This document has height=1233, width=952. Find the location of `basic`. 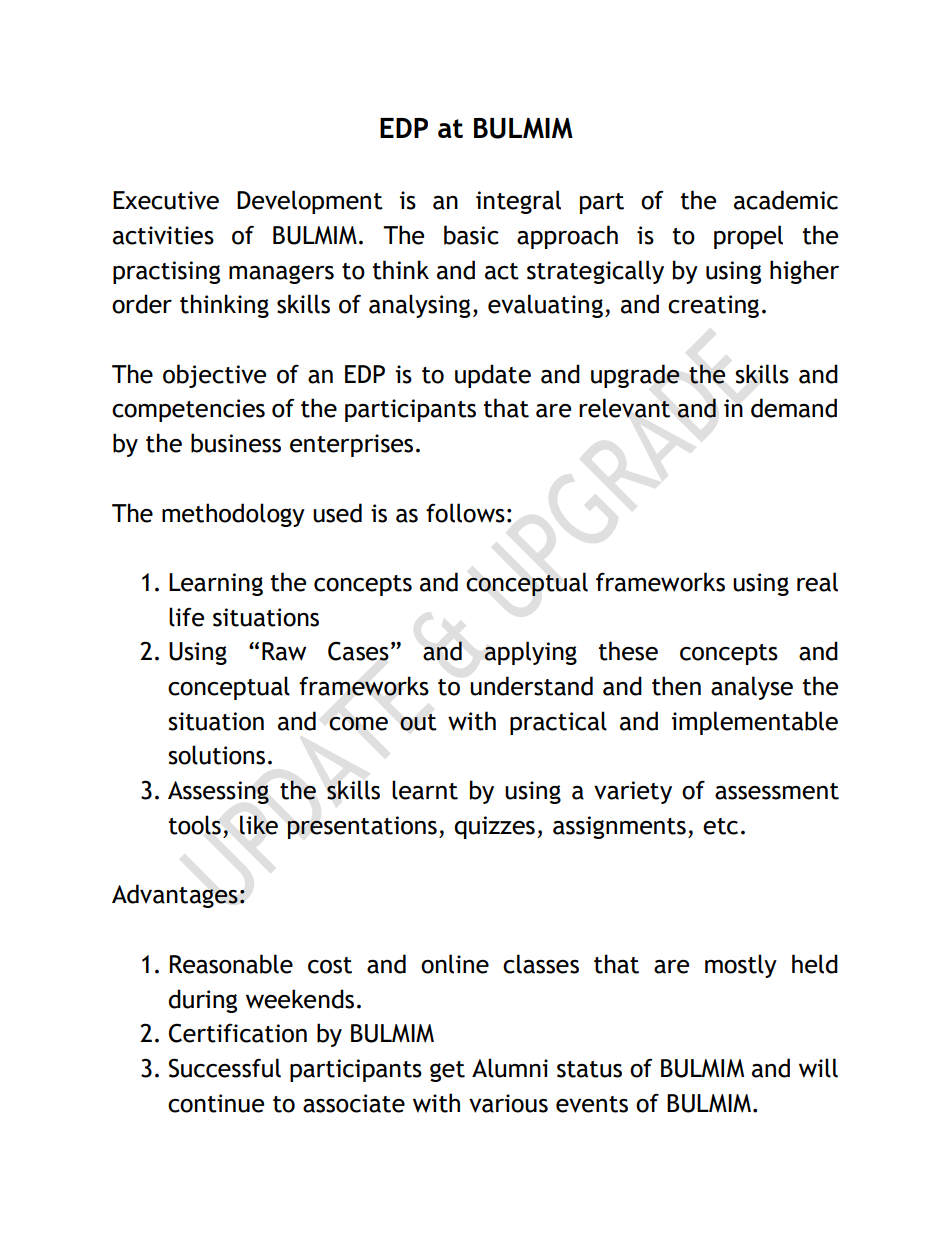

basic is located at coordinates (471, 235).
